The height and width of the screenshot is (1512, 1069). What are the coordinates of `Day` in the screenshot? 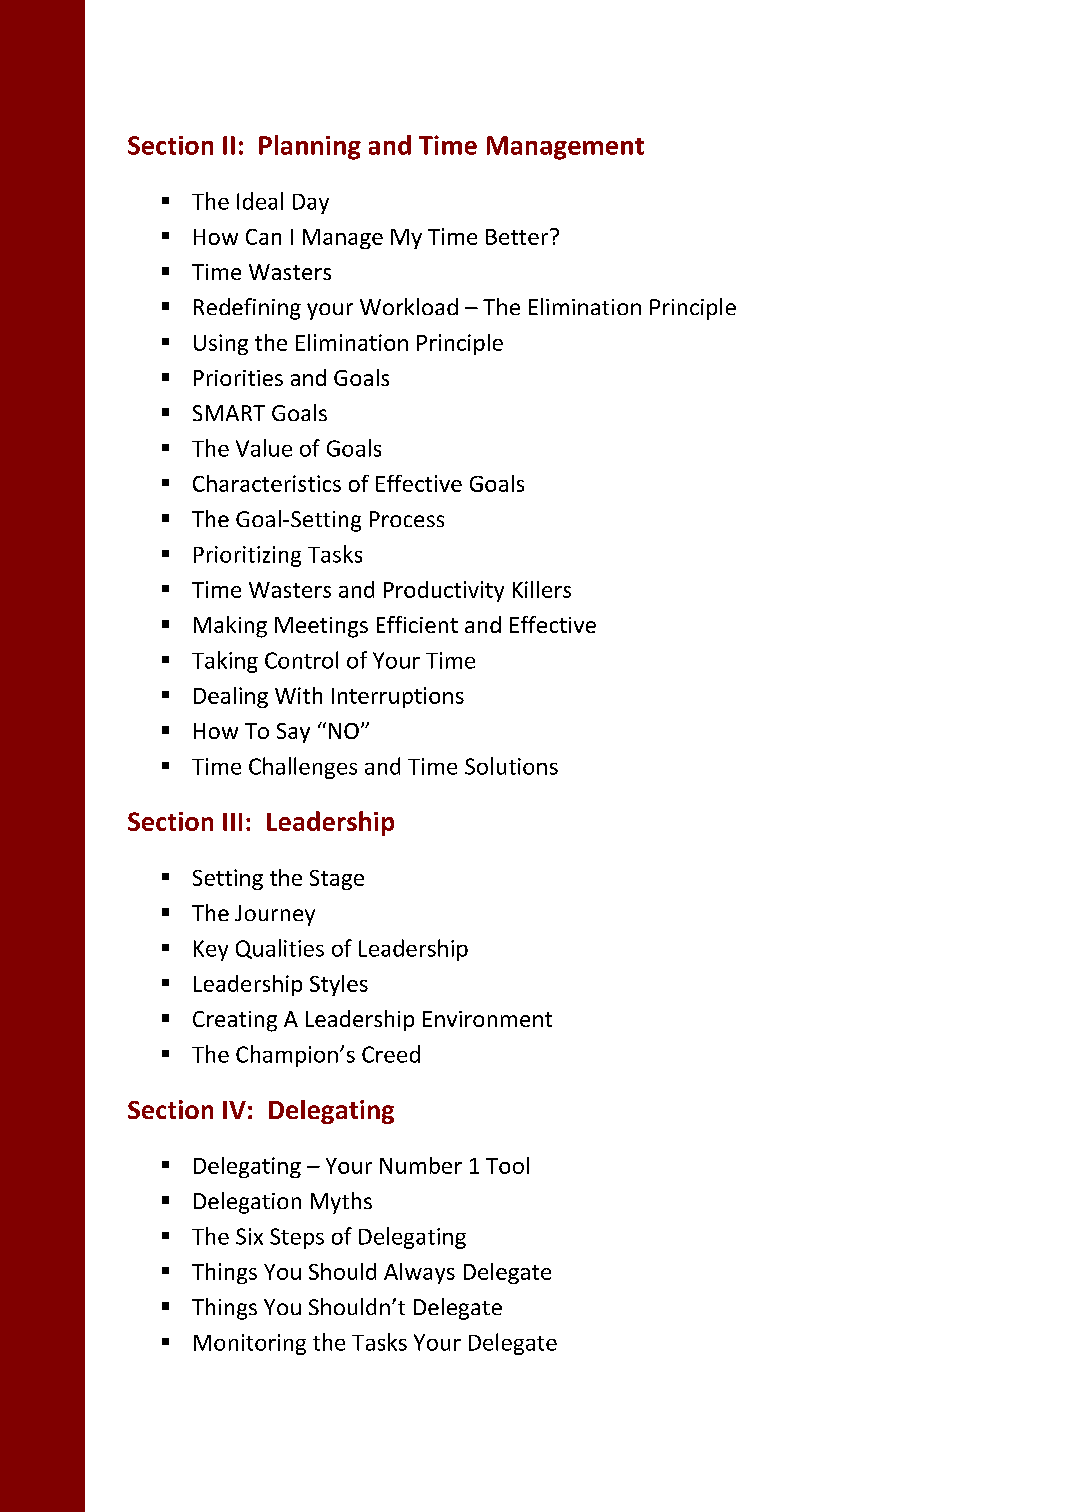 It's located at (311, 204).
